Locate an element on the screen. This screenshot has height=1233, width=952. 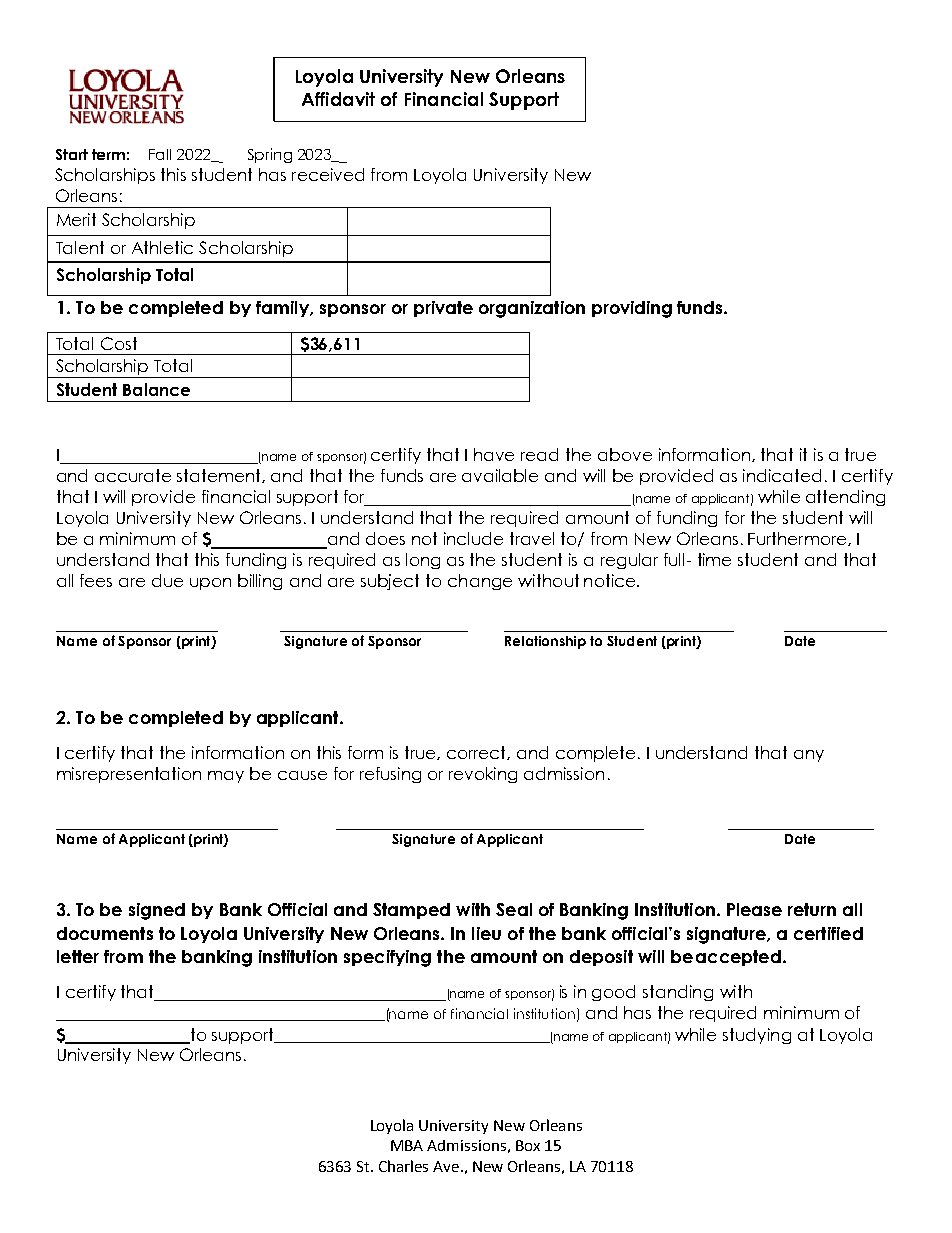
Fall is located at coordinates (160, 154).
